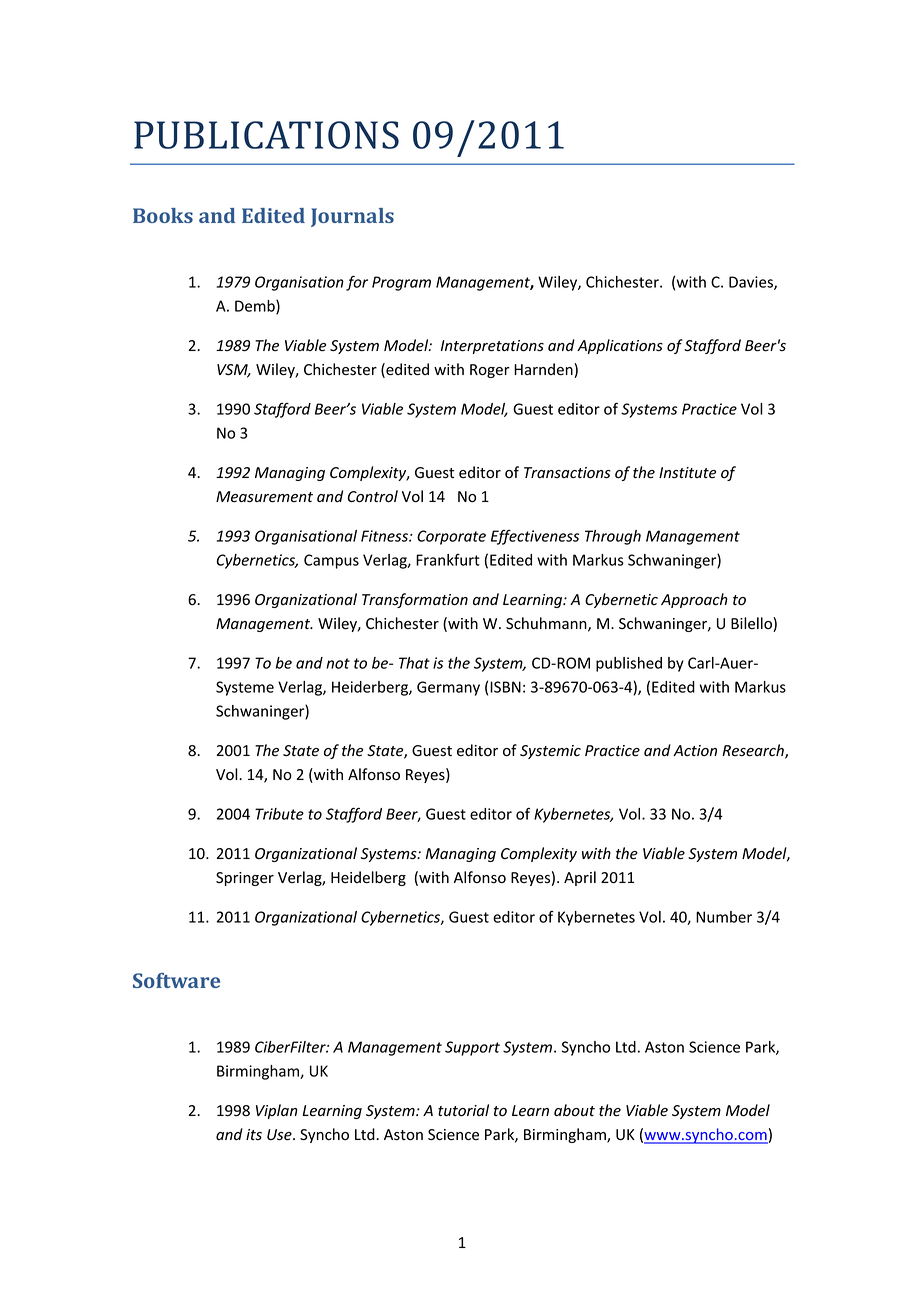 This screenshot has width=924, height=1308. I want to click on Measurement, so click(264, 497).
